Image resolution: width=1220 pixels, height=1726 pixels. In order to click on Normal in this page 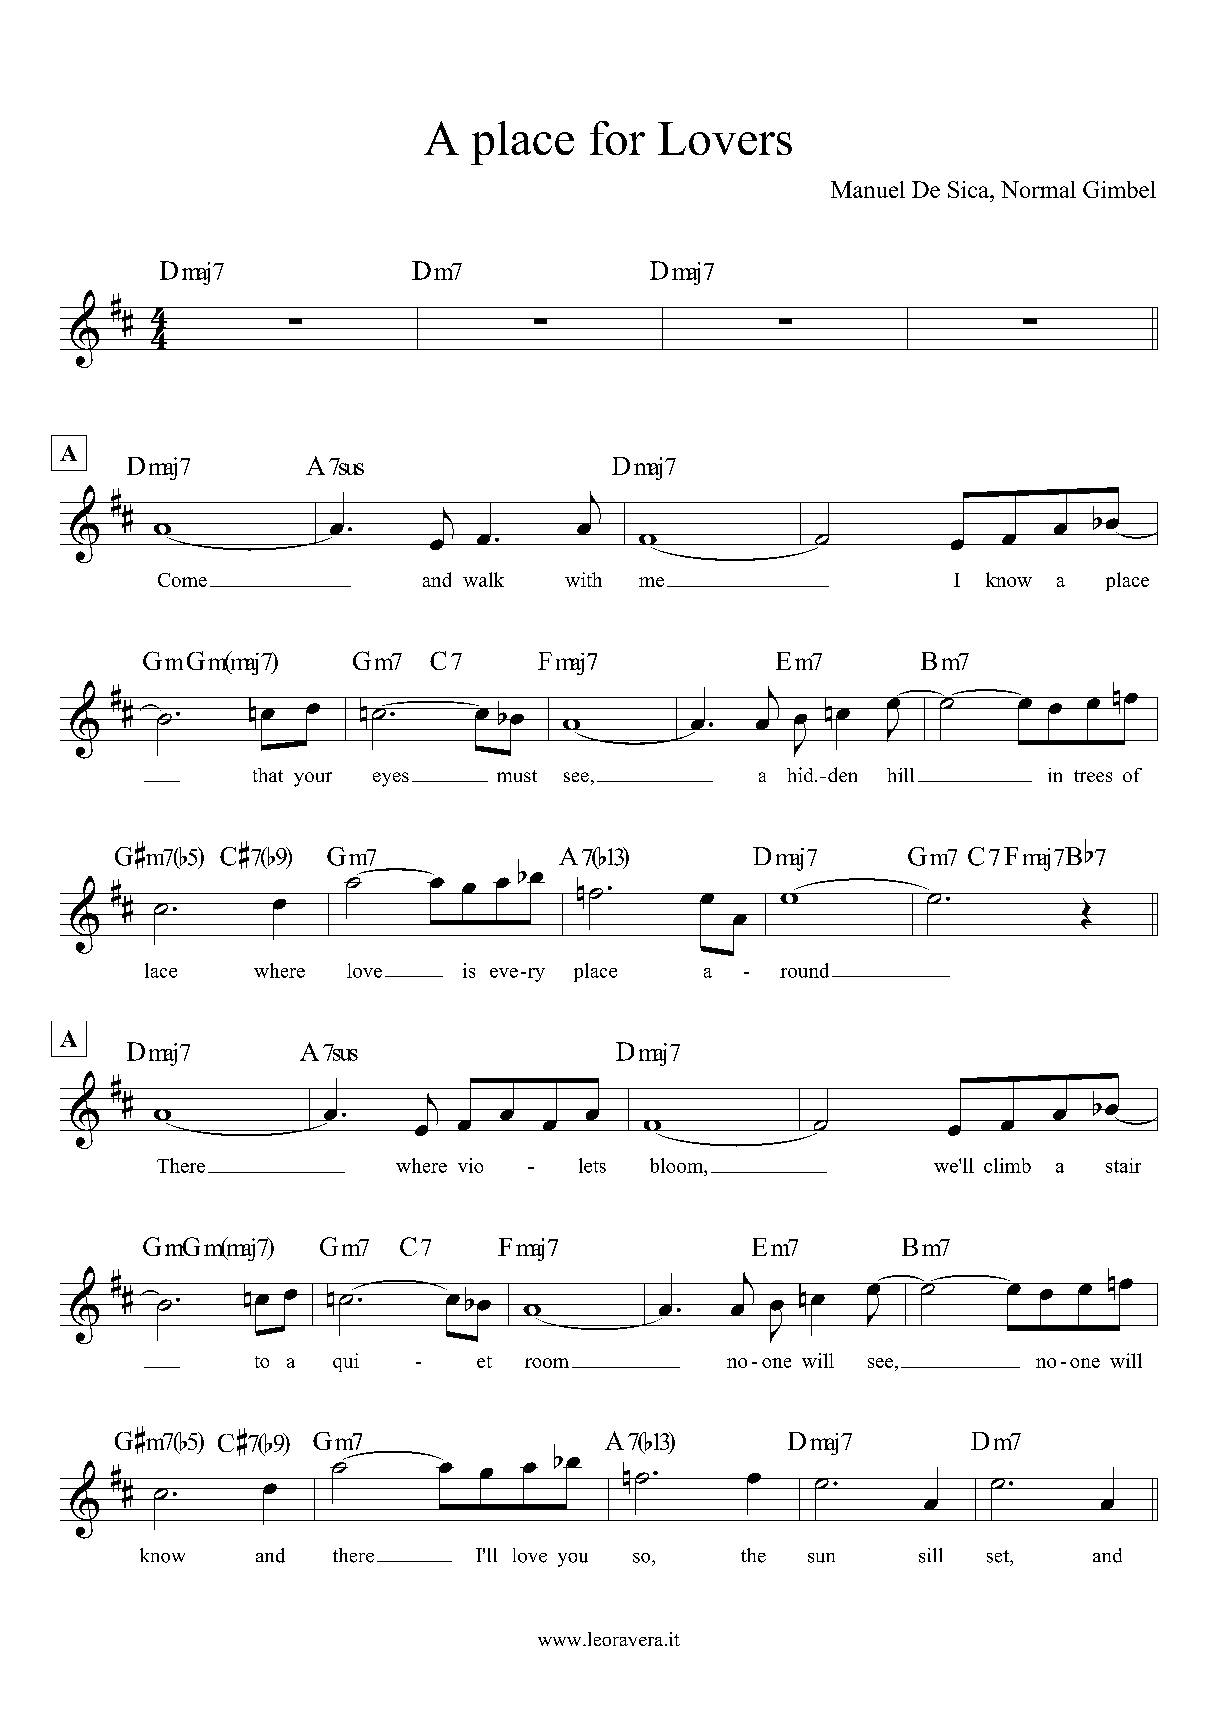, I will do `click(1038, 189)`.
